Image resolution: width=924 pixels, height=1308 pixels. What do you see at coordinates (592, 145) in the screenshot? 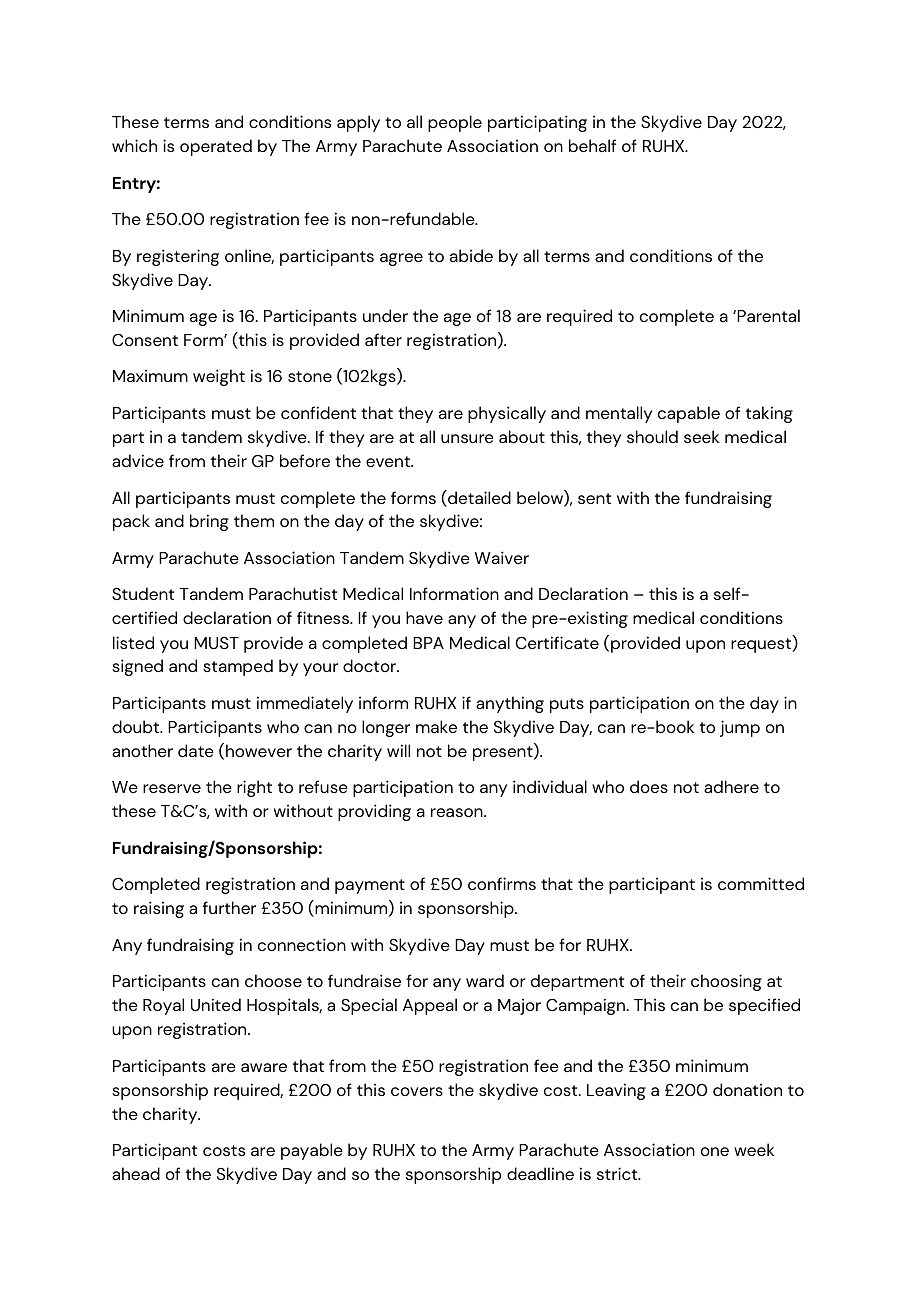
I see `behalf` at bounding box center [592, 145].
